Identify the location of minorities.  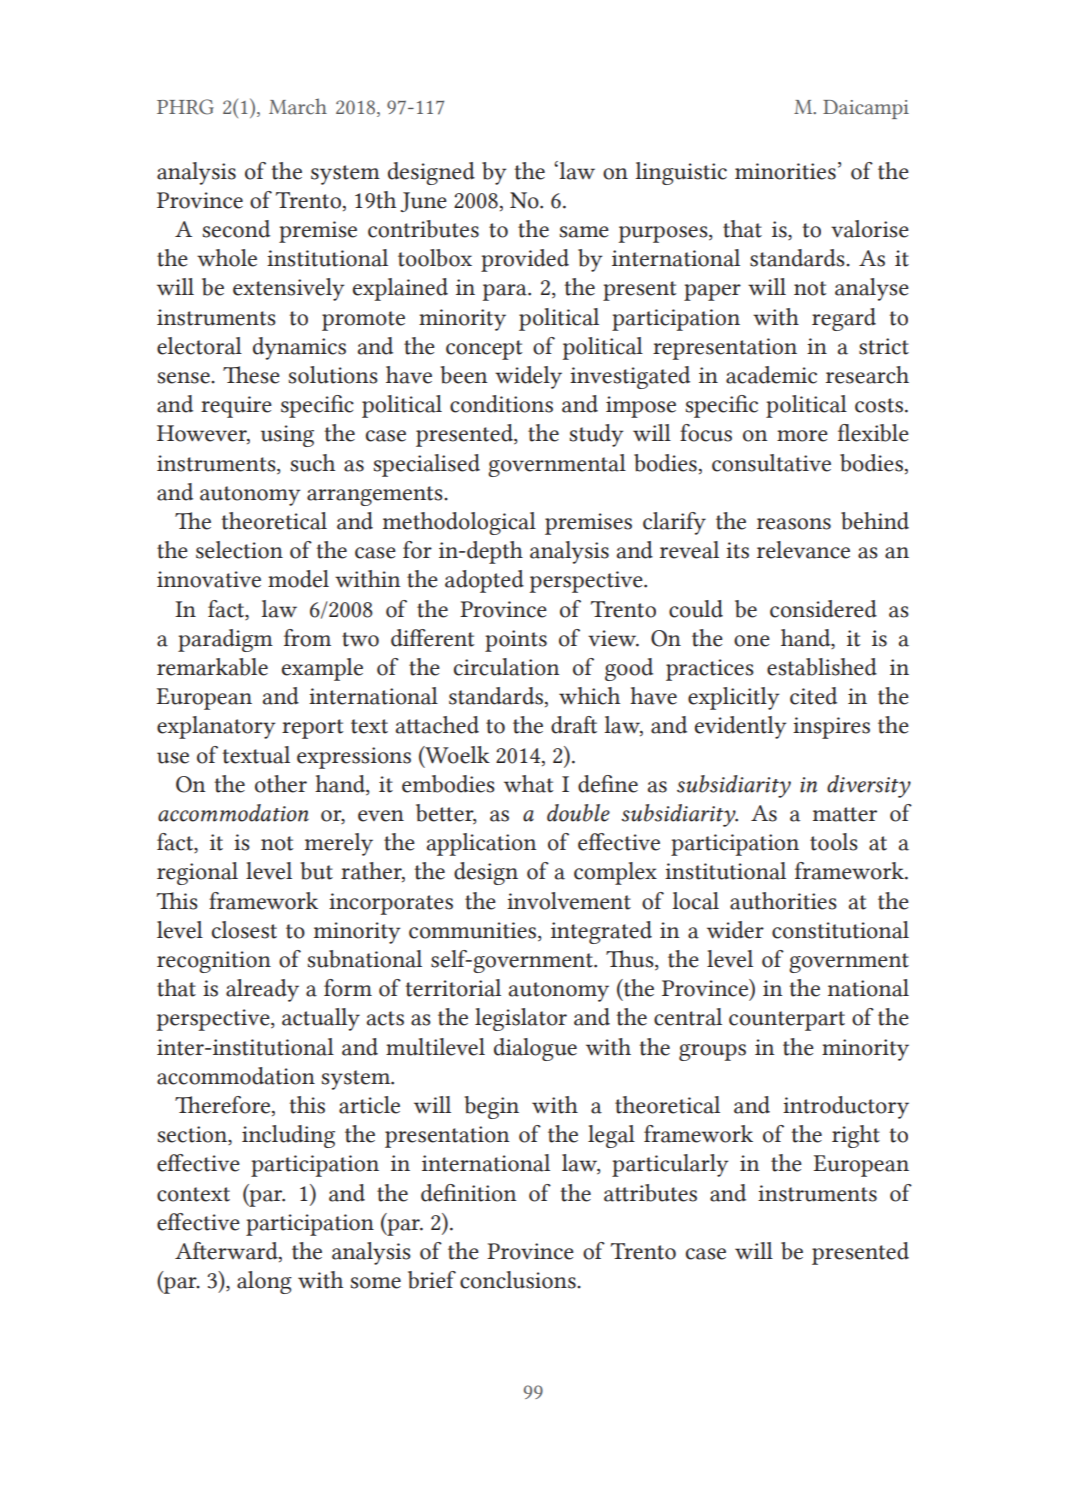
(785, 171).
